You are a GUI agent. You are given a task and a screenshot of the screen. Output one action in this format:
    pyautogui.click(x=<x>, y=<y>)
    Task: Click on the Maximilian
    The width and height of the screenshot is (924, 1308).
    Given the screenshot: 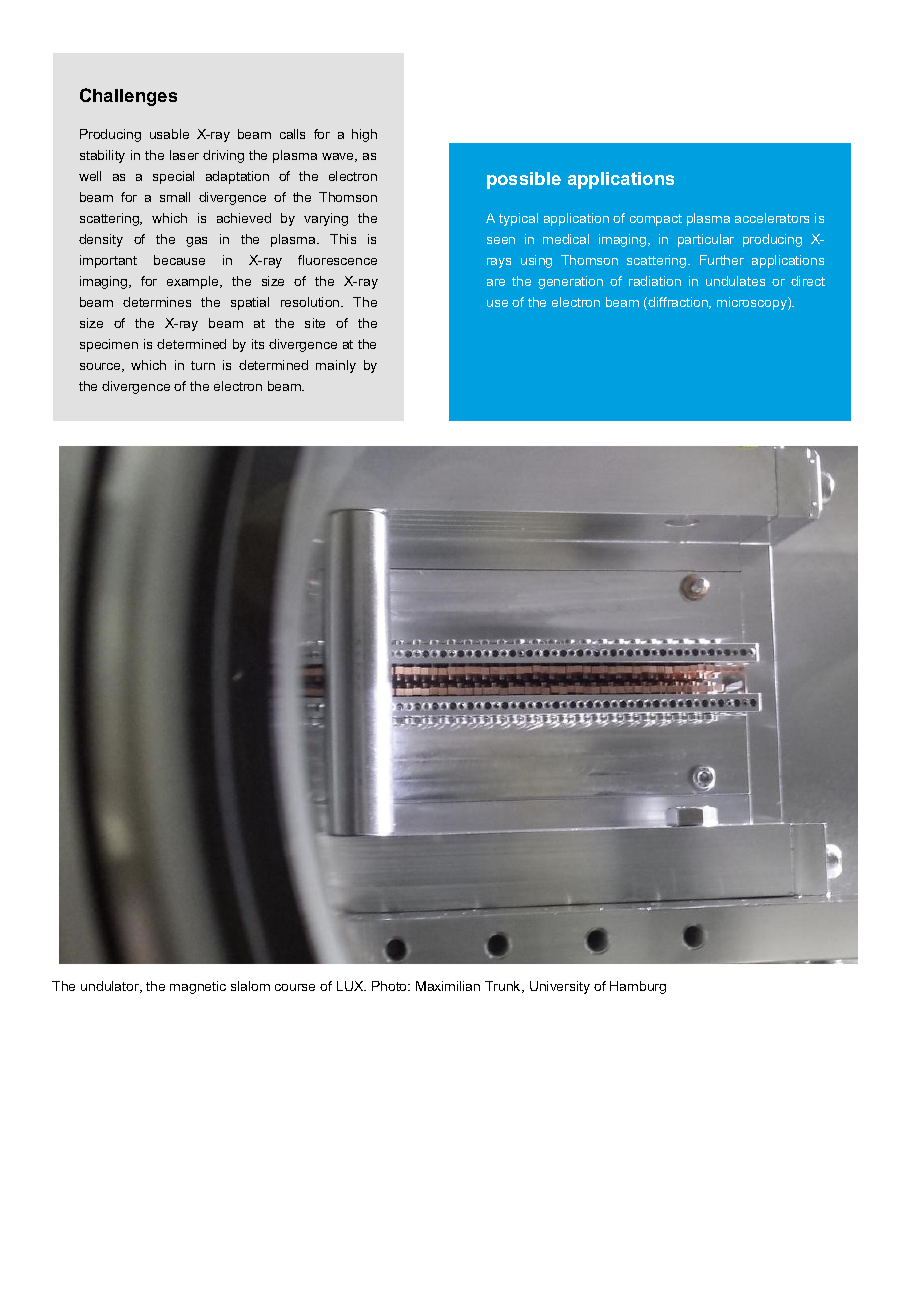 What is the action you would take?
    pyautogui.click(x=448, y=986)
